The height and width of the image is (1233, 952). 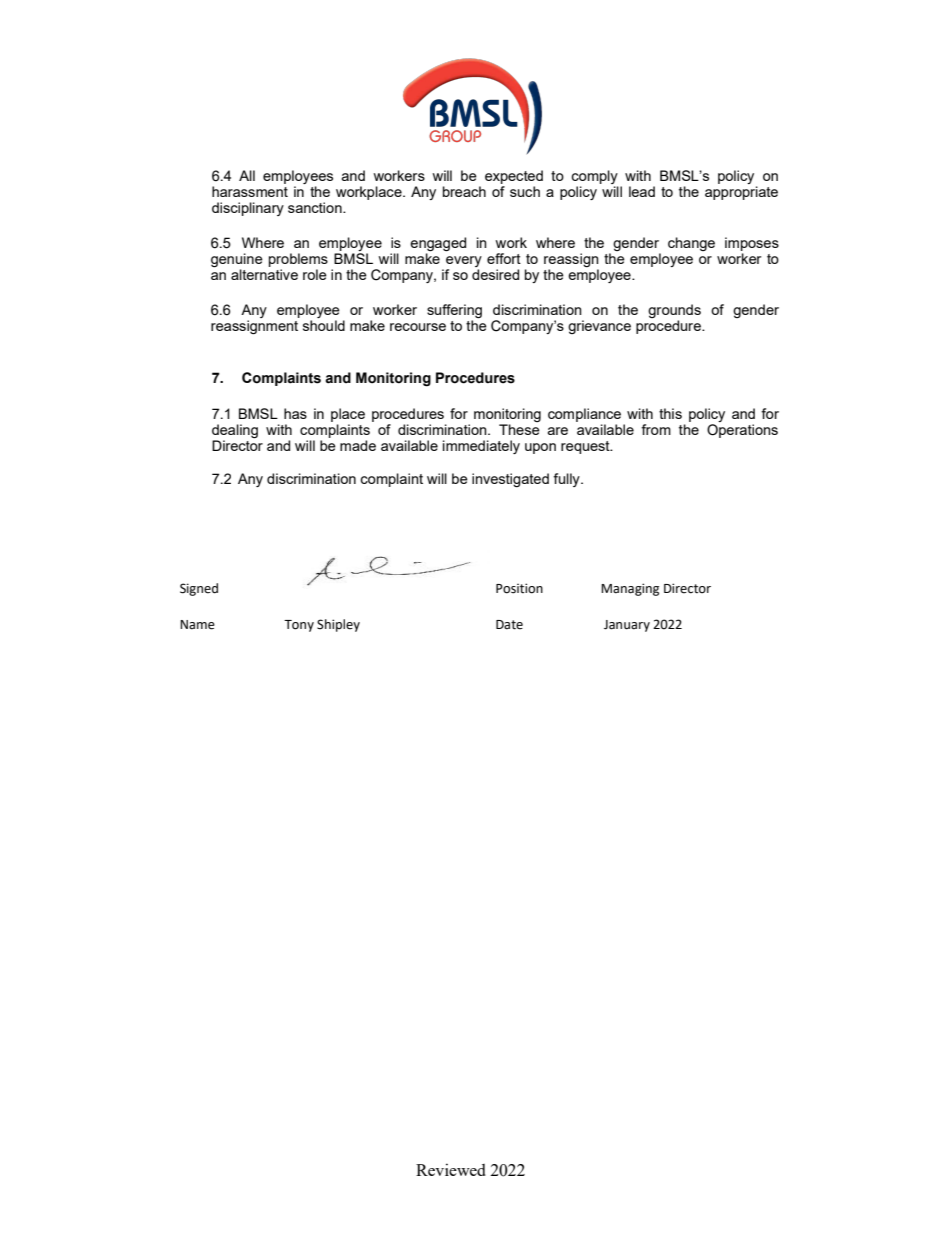 I want to click on disciplinary, so click(x=248, y=209).
